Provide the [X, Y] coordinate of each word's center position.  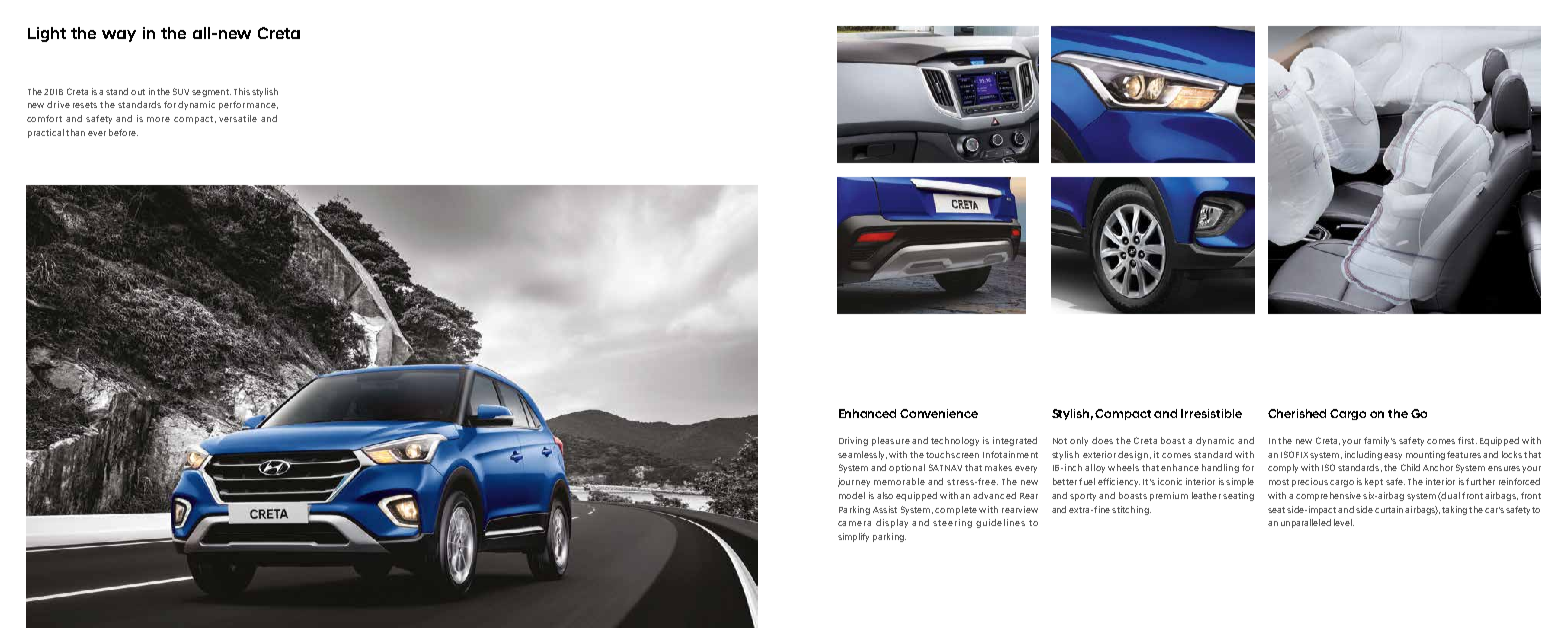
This [242, 91]
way [119, 36]
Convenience [939, 413]
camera [854, 523]
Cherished [1297, 413]
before [123, 132]
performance [248, 105]
